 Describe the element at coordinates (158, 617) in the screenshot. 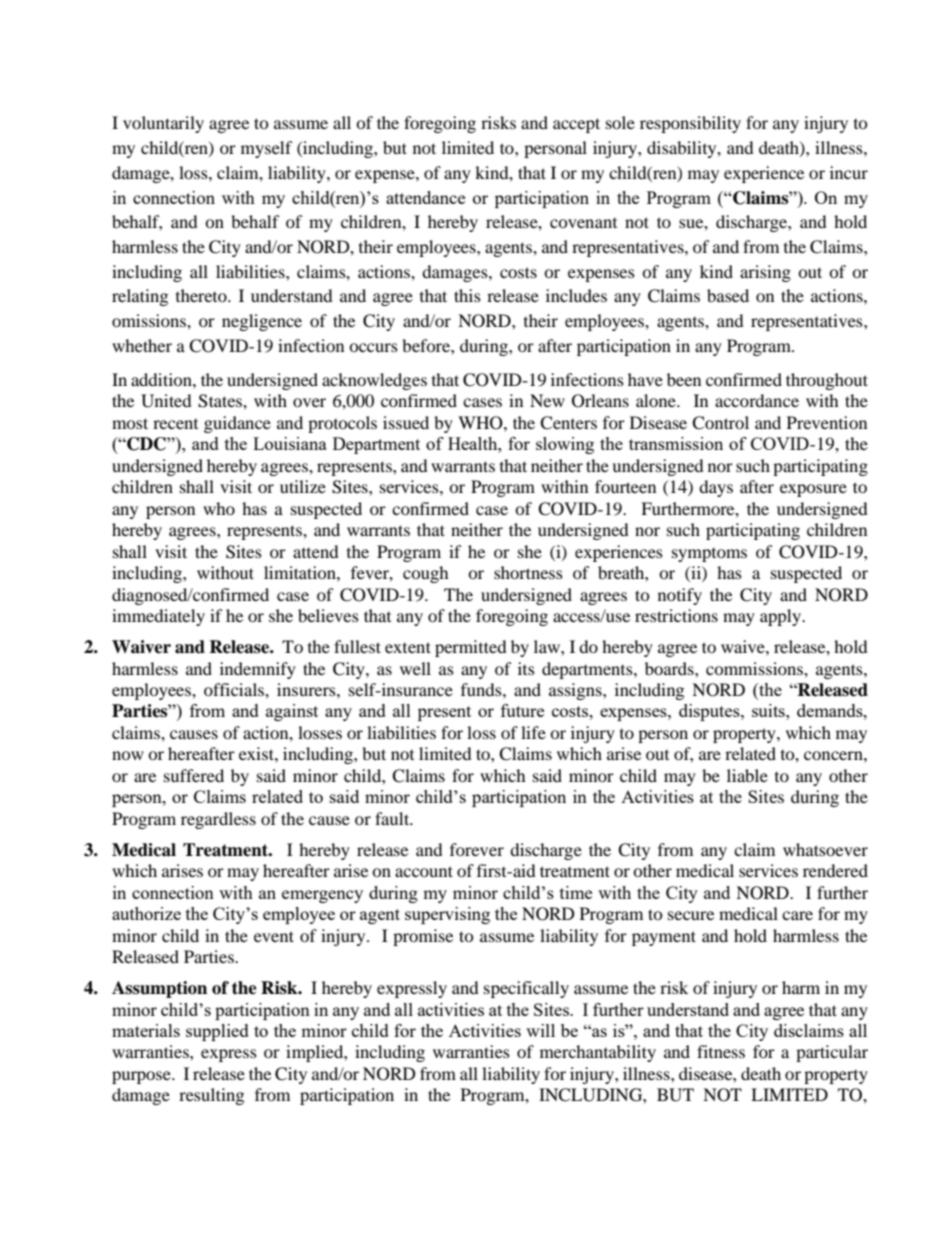

I see `immediately` at that location.
